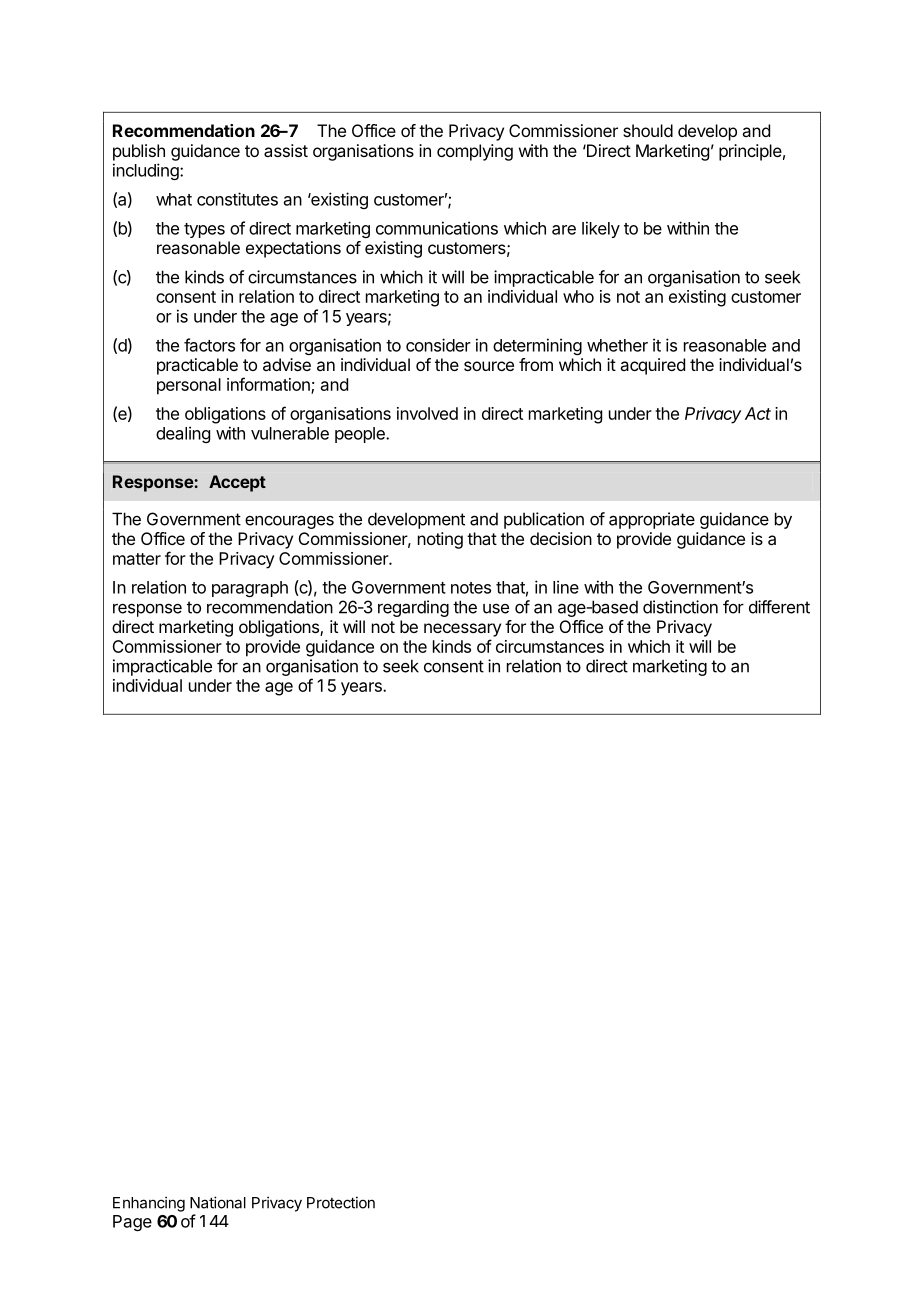 Image resolution: width=924 pixels, height=1308 pixels. Describe the element at coordinates (218, 1202) in the document. I see `National` at that location.
